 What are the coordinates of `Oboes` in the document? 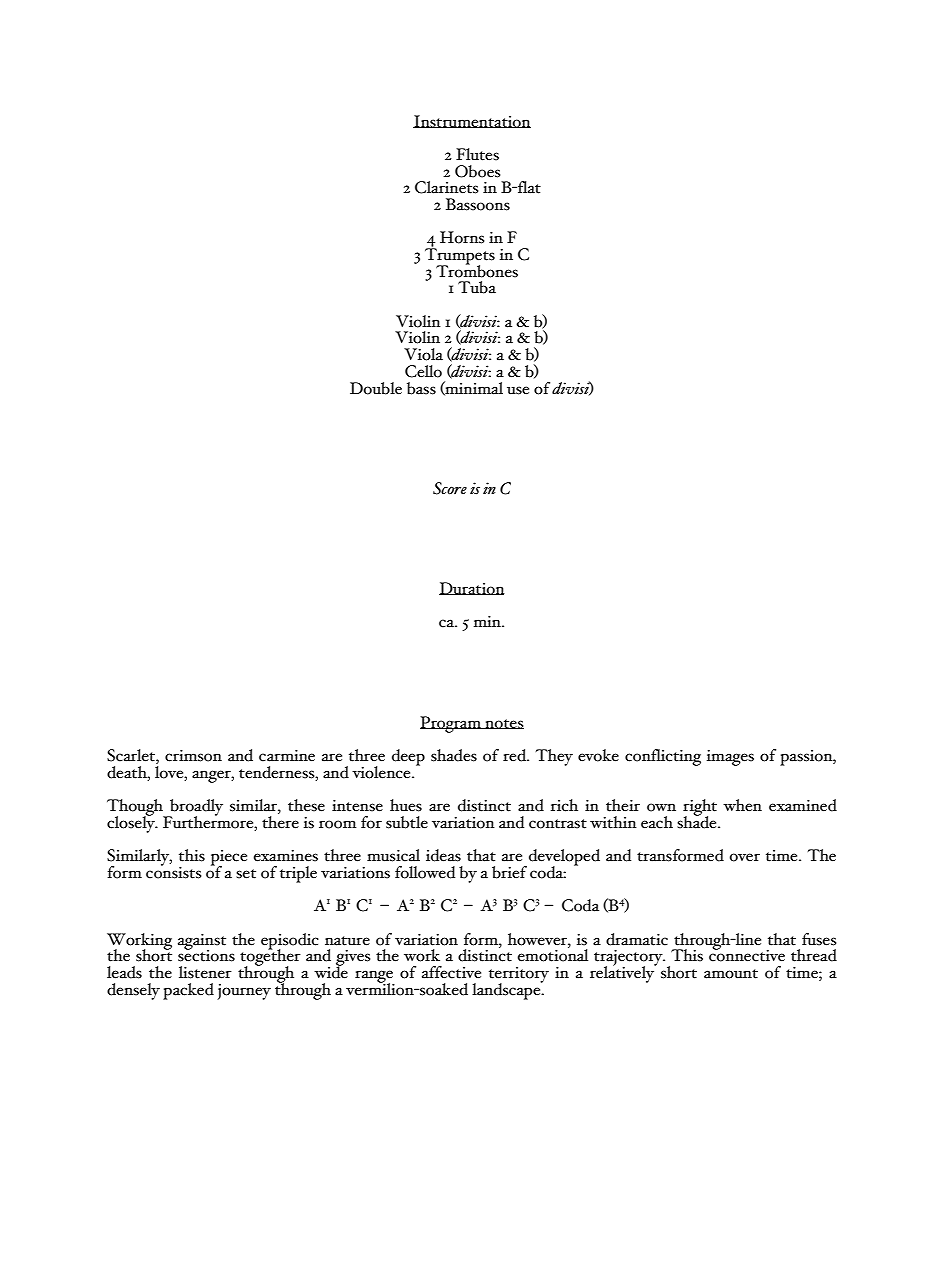 It's located at (477, 171).
